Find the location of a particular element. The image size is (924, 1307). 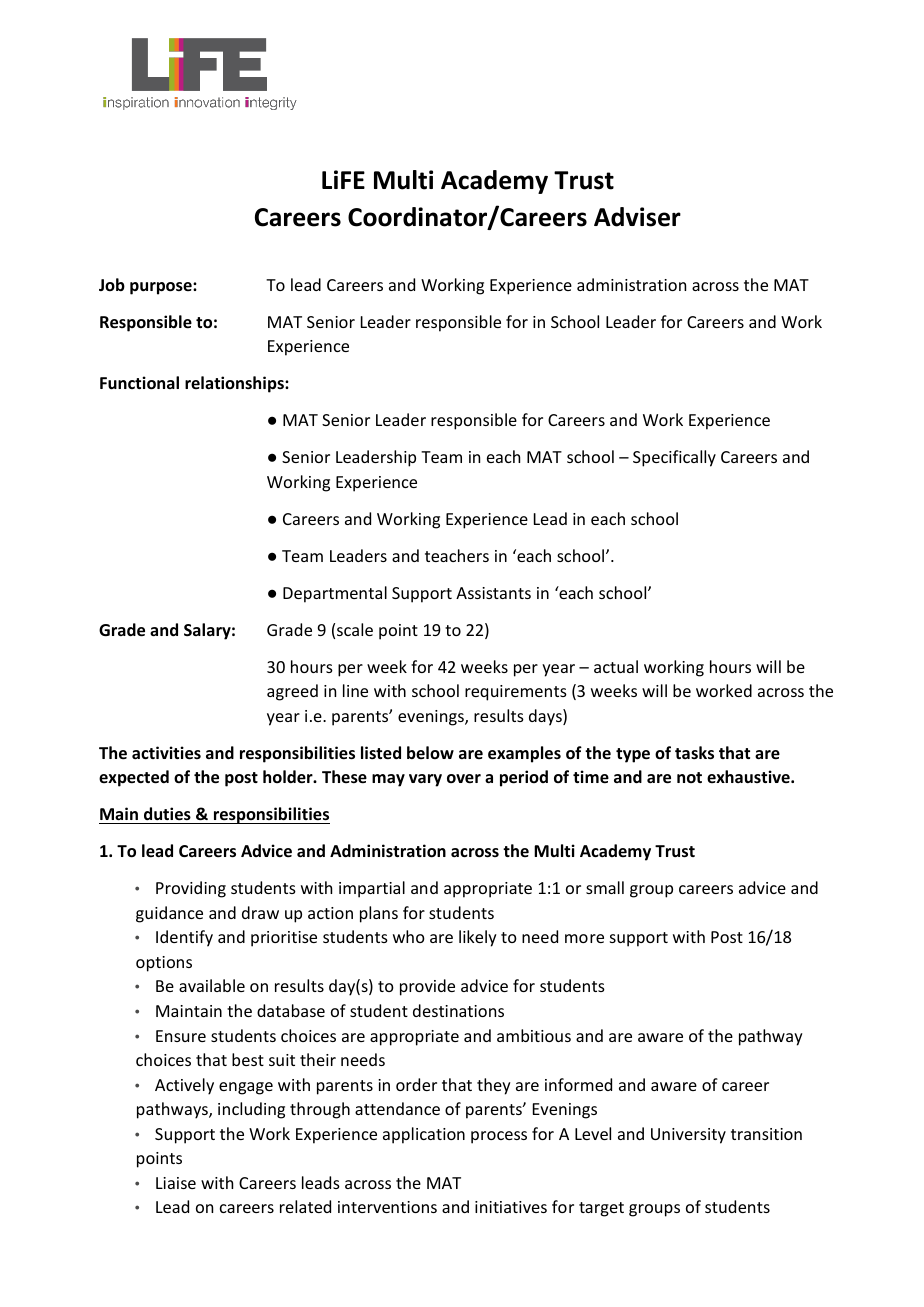

application is located at coordinates (424, 1135).
